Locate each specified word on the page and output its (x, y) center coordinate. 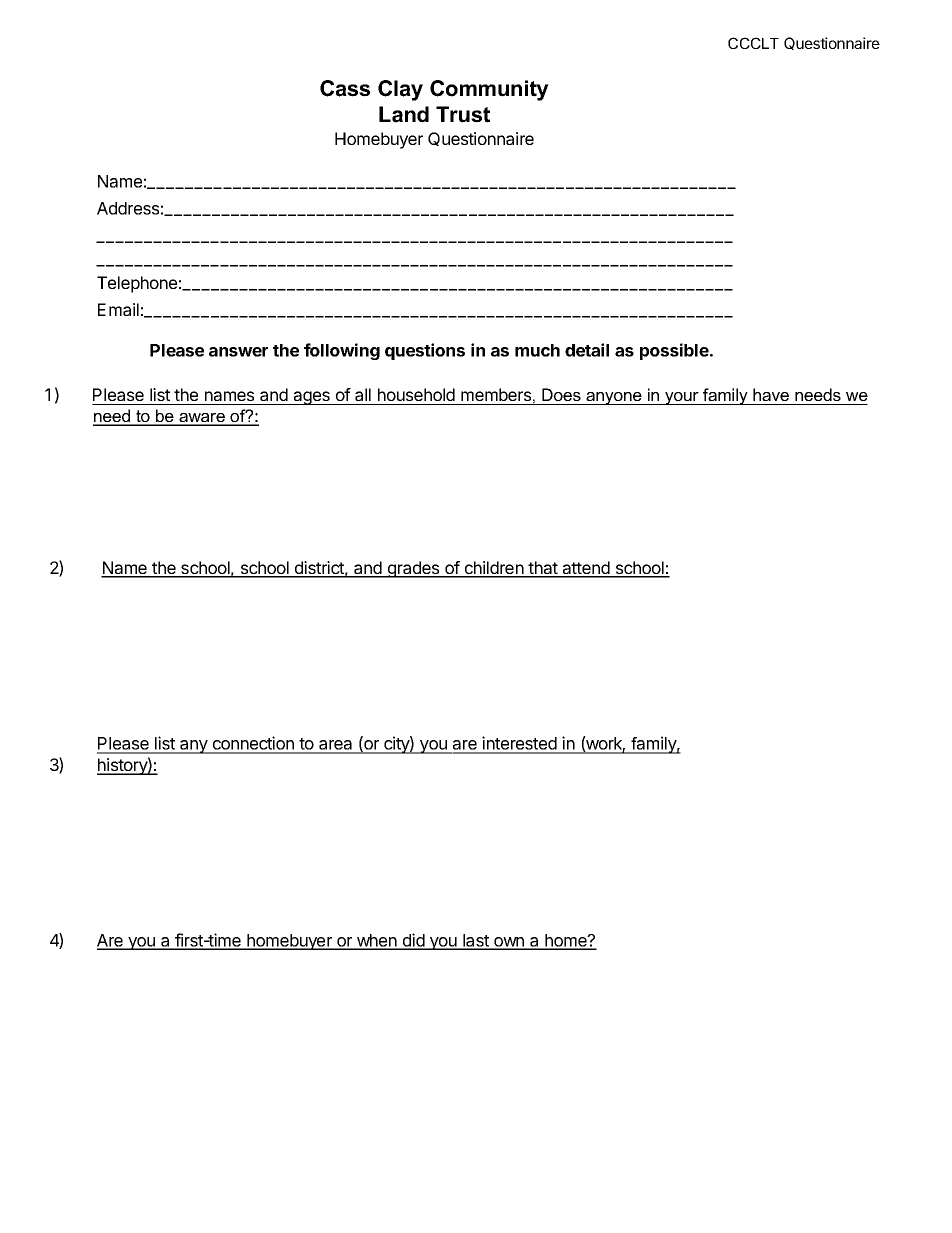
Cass (345, 88)
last (476, 941)
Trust (463, 114)
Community (489, 90)
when (377, 941)
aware (202, 419)
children (493, 569)
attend (586, 569)
